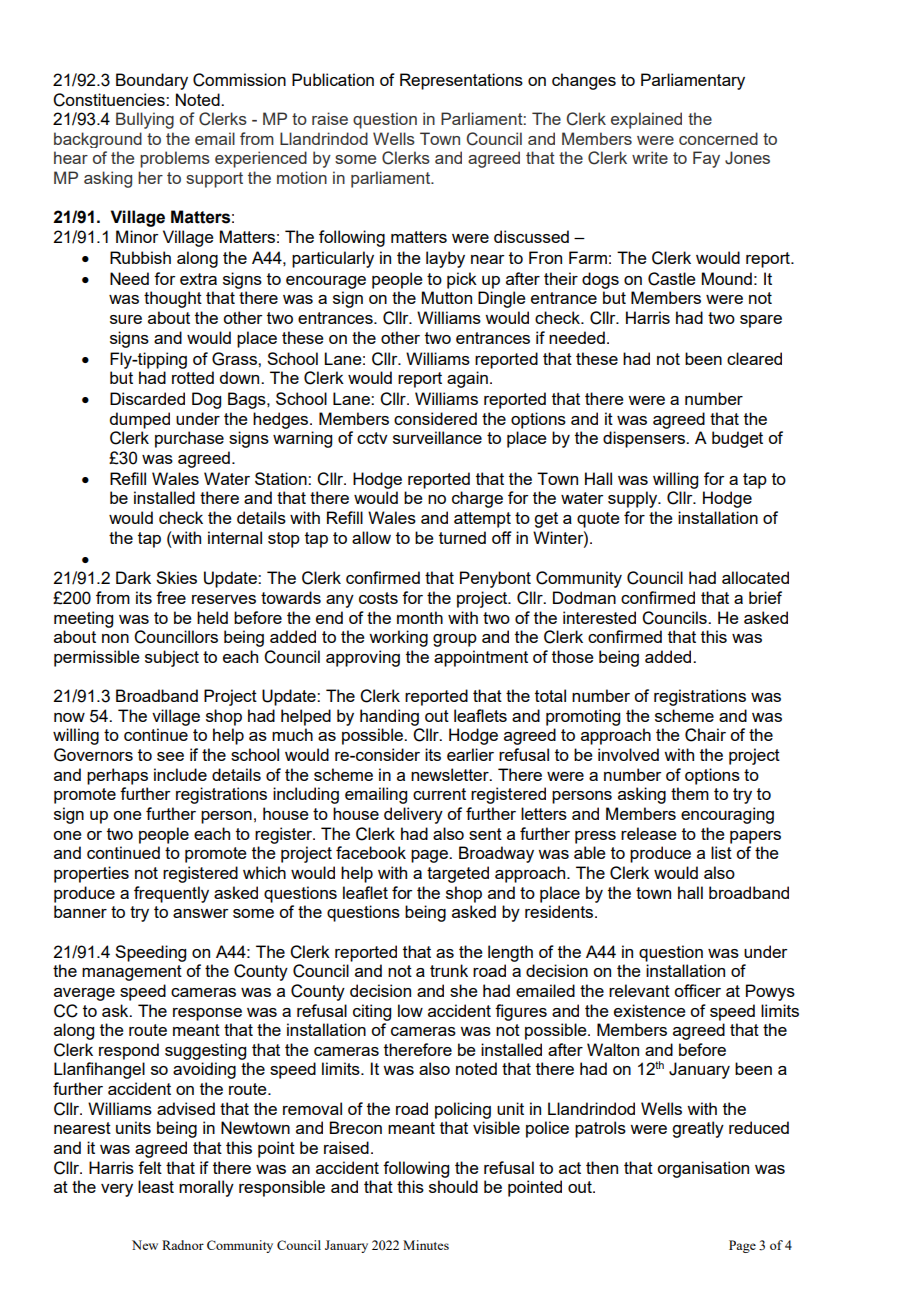  I want to click on Bullying, so click(145, 120).
